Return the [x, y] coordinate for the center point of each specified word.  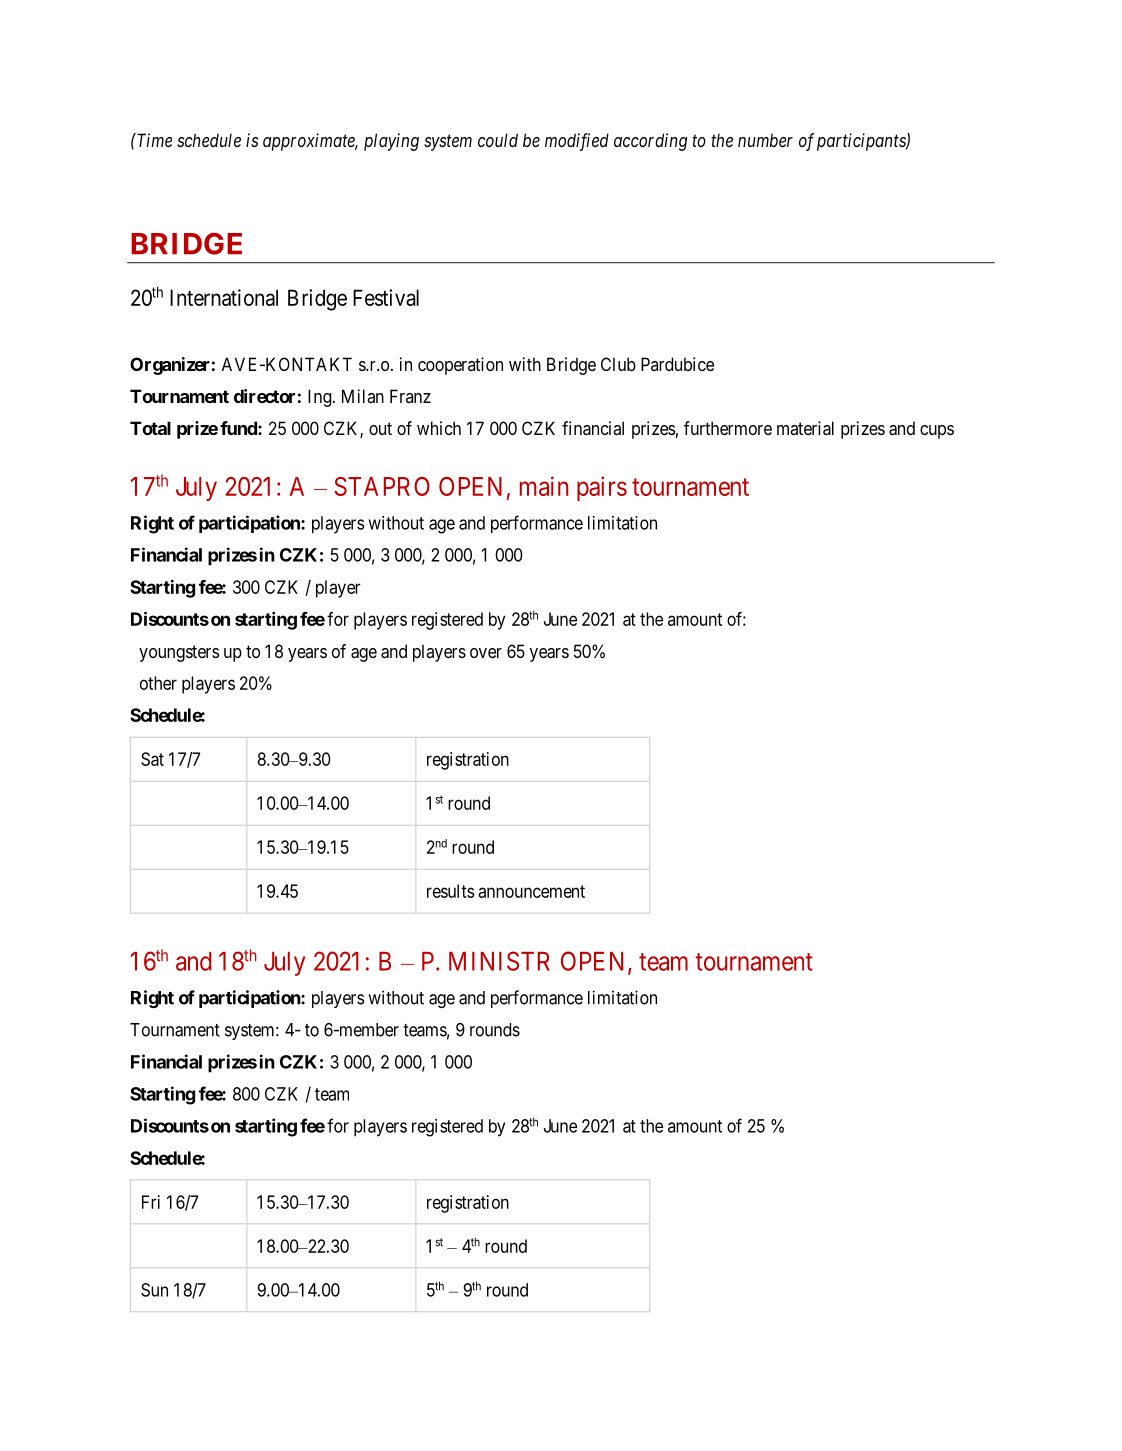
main [544, 486]
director [264, 396]
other [158, 683]
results [450, 891]
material [805, 428]
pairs [602, 488]
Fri [151, 1202]
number [765, 140]
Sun [154, 1290]
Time [153, 140]
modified [577, 142]
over [486, 653]
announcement [532, 891]
